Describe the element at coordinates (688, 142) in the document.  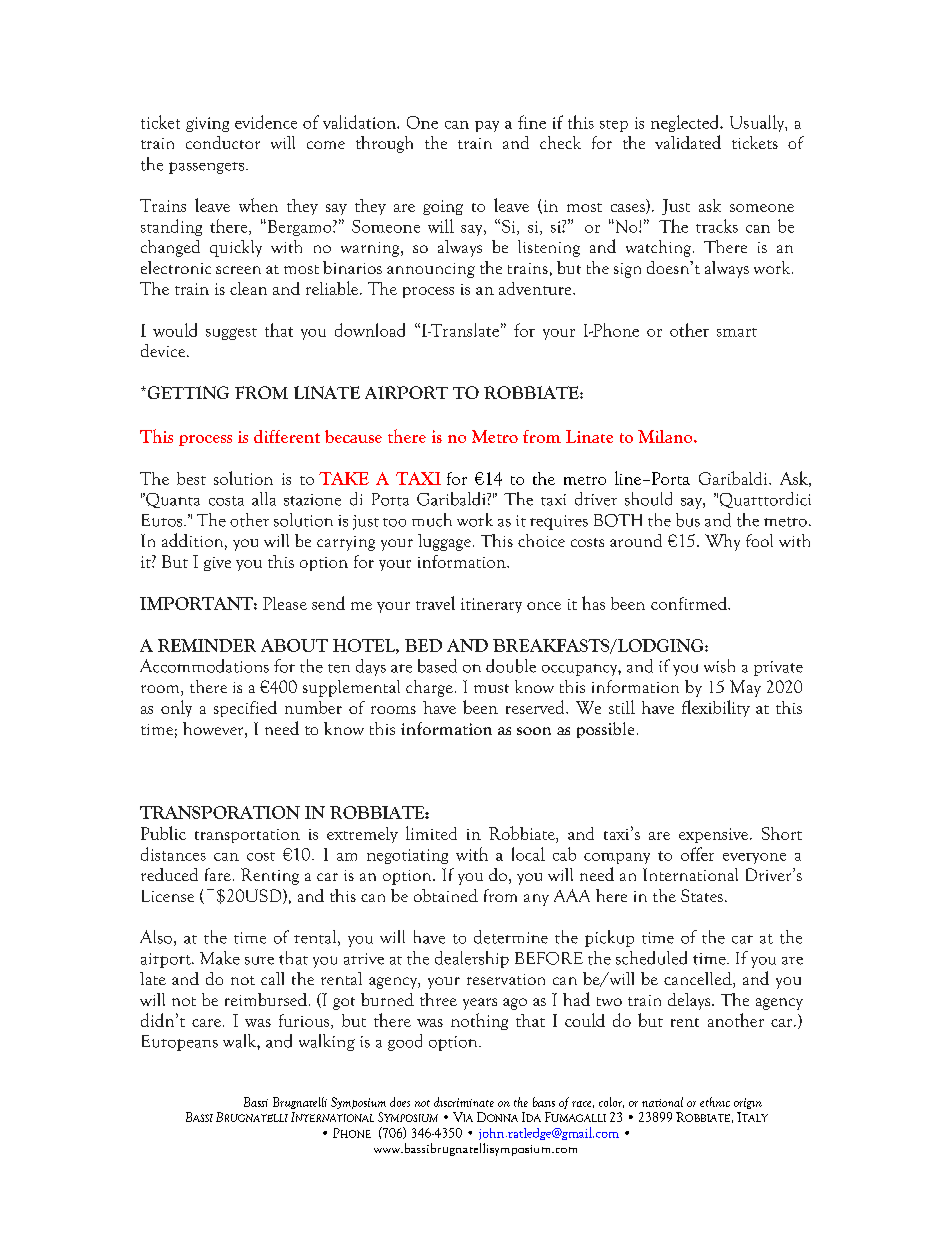
I see `validated` at that location.
